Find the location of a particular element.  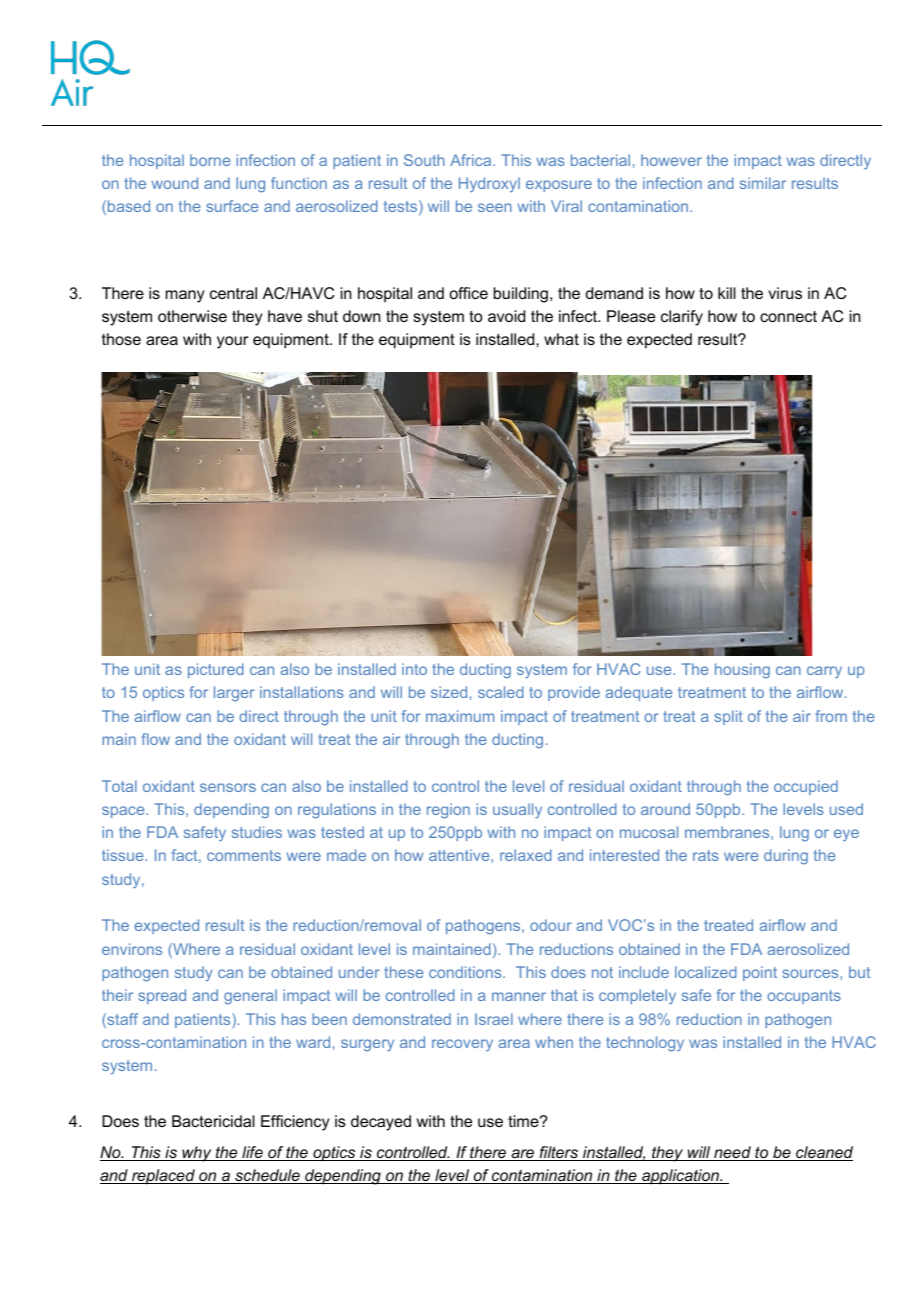

Hydroxyl is located at coordinates (489, 184).
